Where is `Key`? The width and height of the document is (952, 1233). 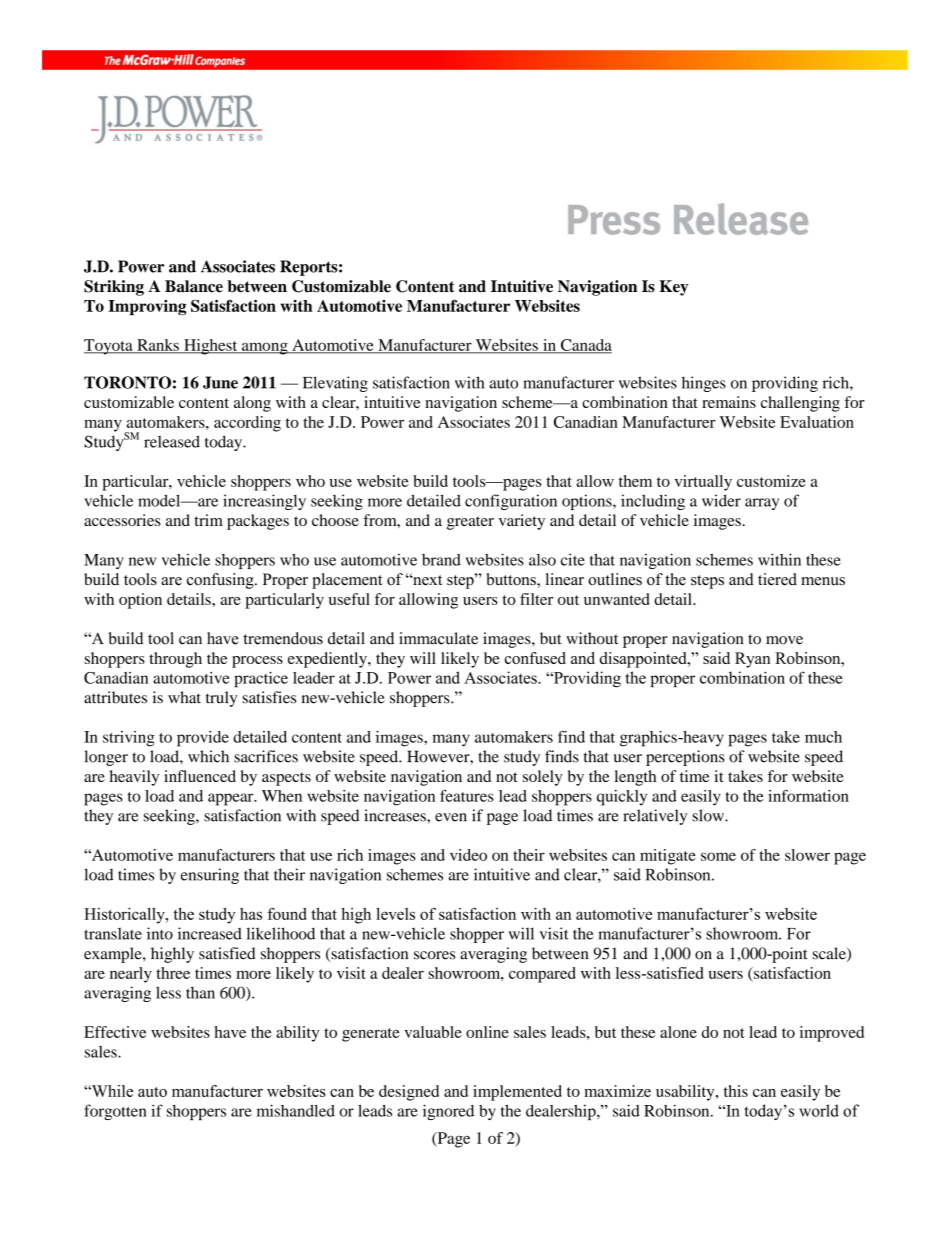
Key is located at coordinates (673, 288).
